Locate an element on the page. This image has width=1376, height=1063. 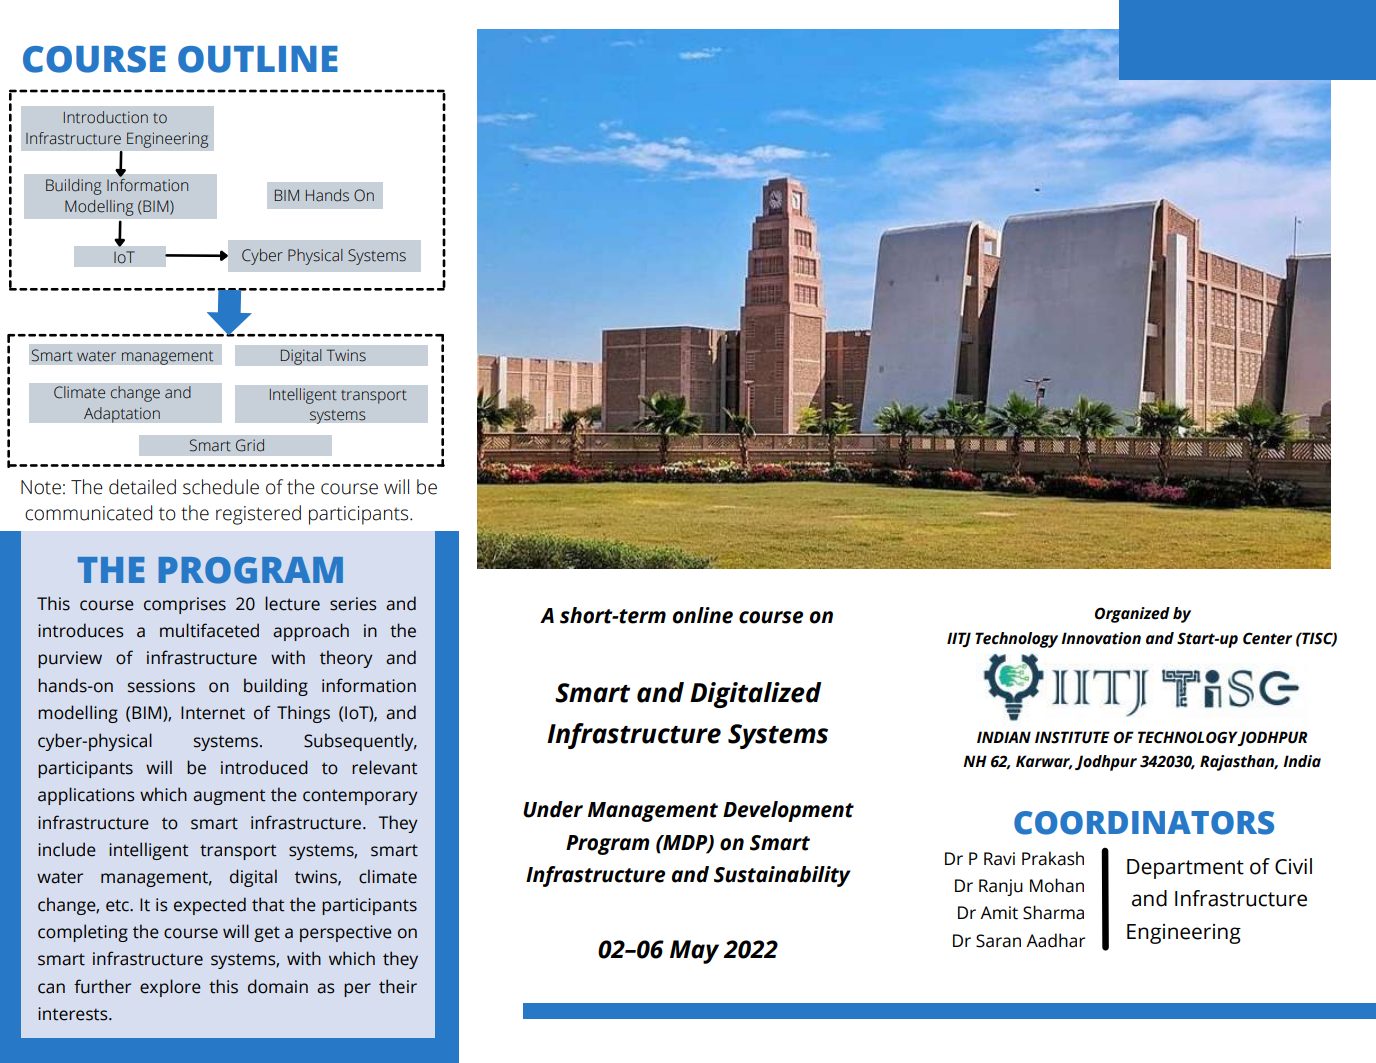
OUTLINE is located at coordinates (258, 59).
